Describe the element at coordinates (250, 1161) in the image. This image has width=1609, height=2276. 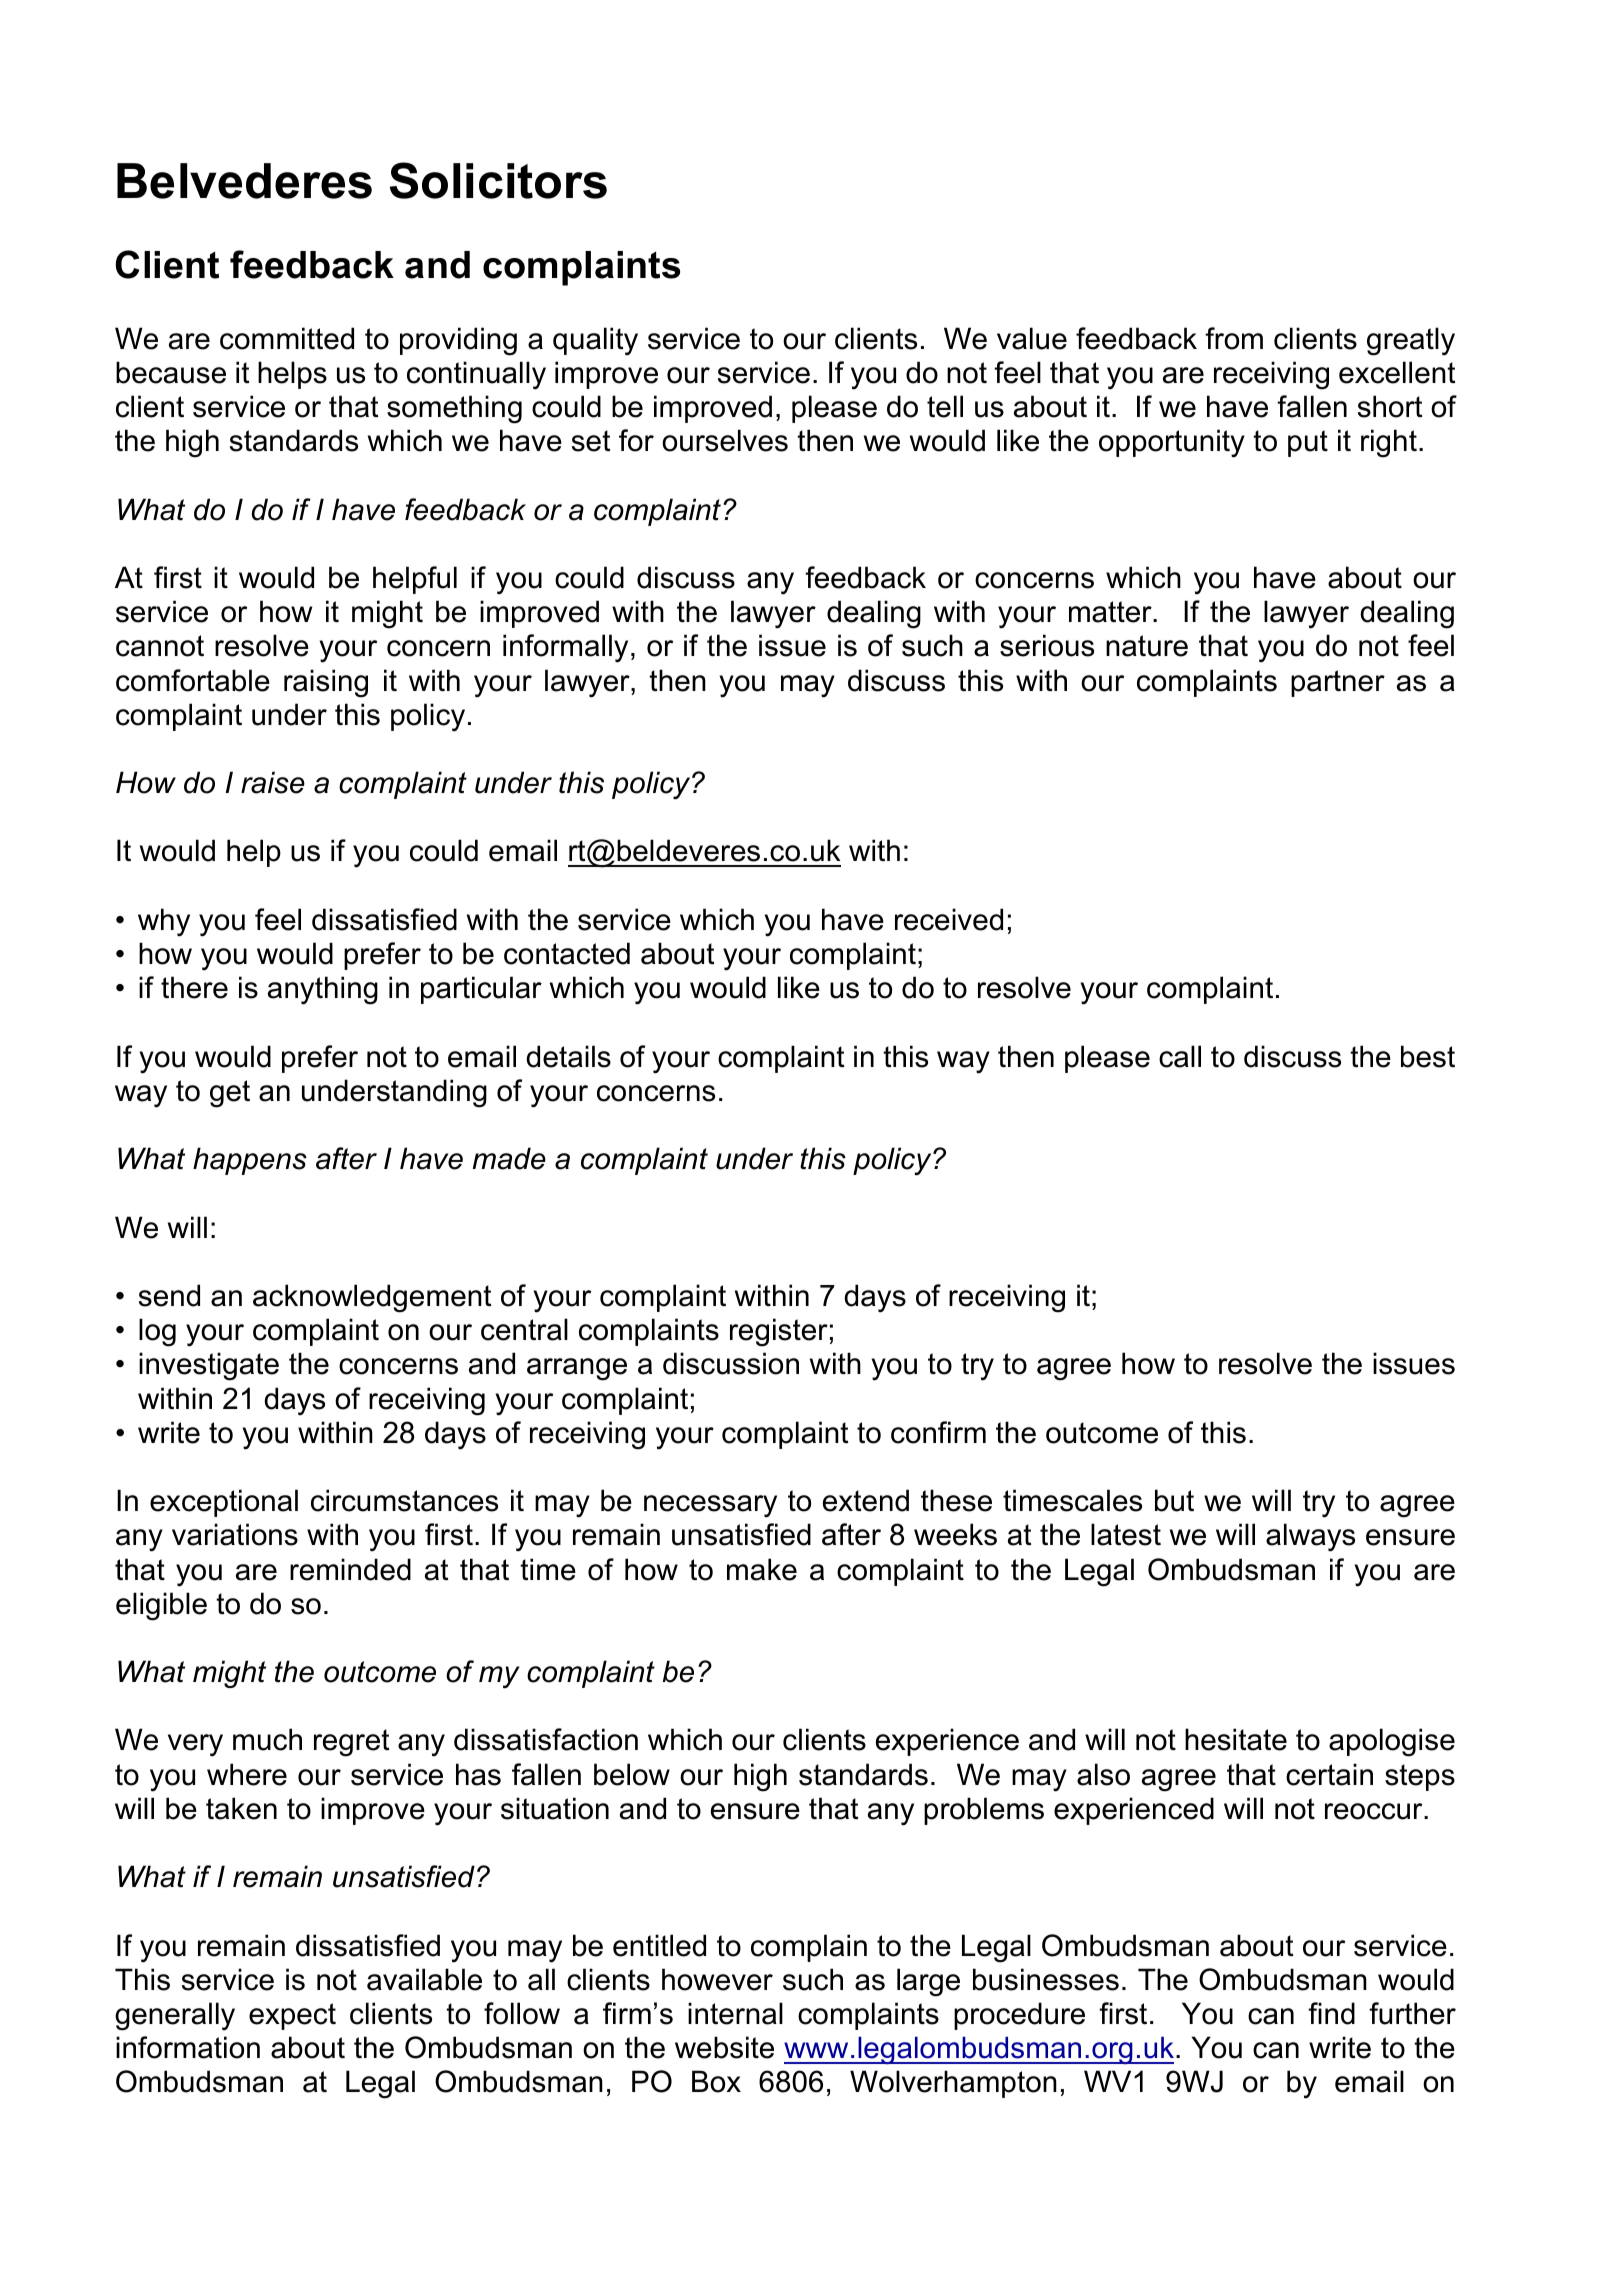
I see `happens` at that location.
